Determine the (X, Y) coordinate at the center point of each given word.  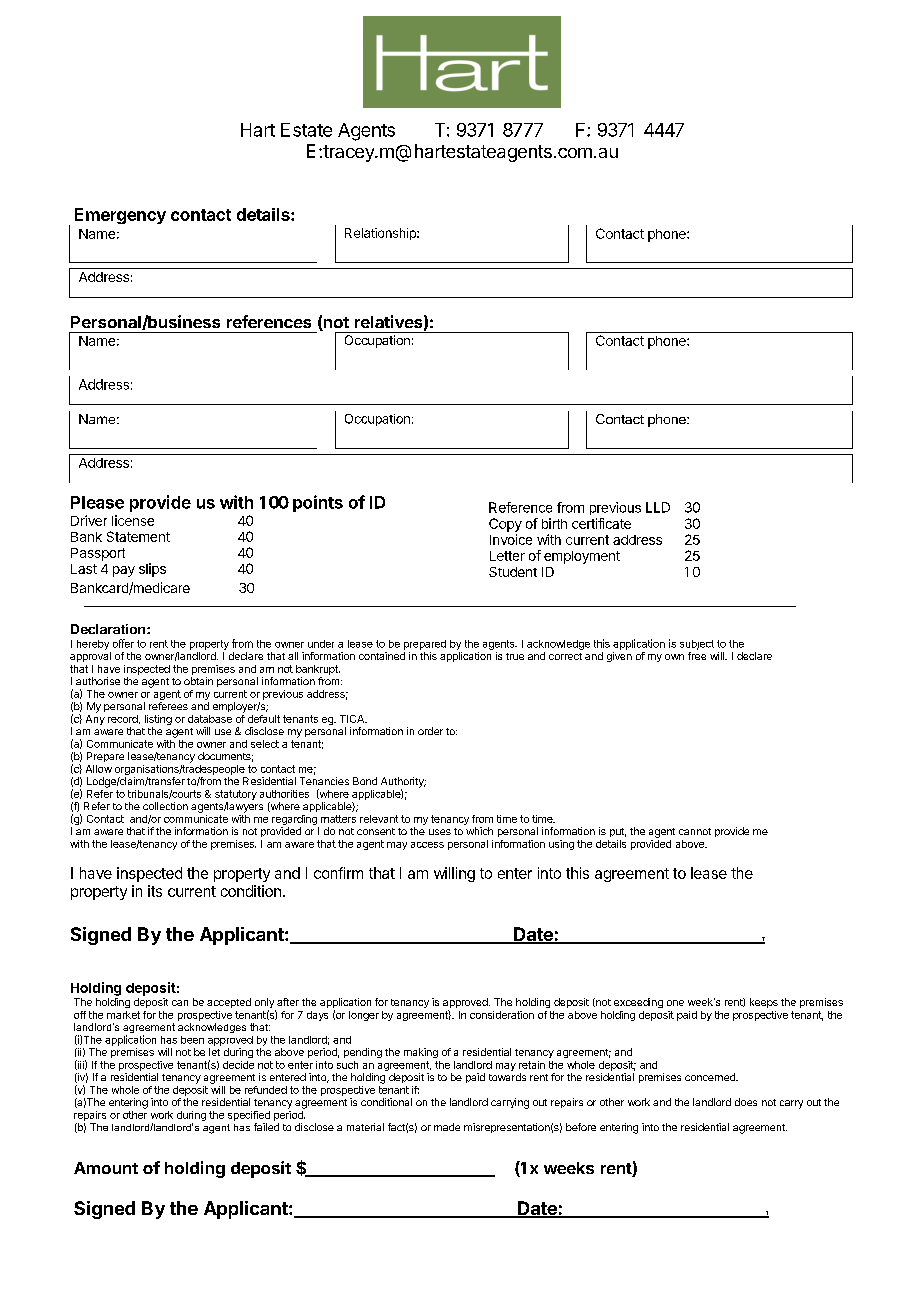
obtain (198, 681)
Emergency (120, 216)
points (318, 503)
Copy (505, 525)
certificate (601, 523)
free (697, 656)
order (430, 731)
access (427, 845)
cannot (695, 831)
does (746, 1102)
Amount (106, 1168)
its (155, 891)
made (447, 1127)
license (133, 520)
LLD (658, 507)
